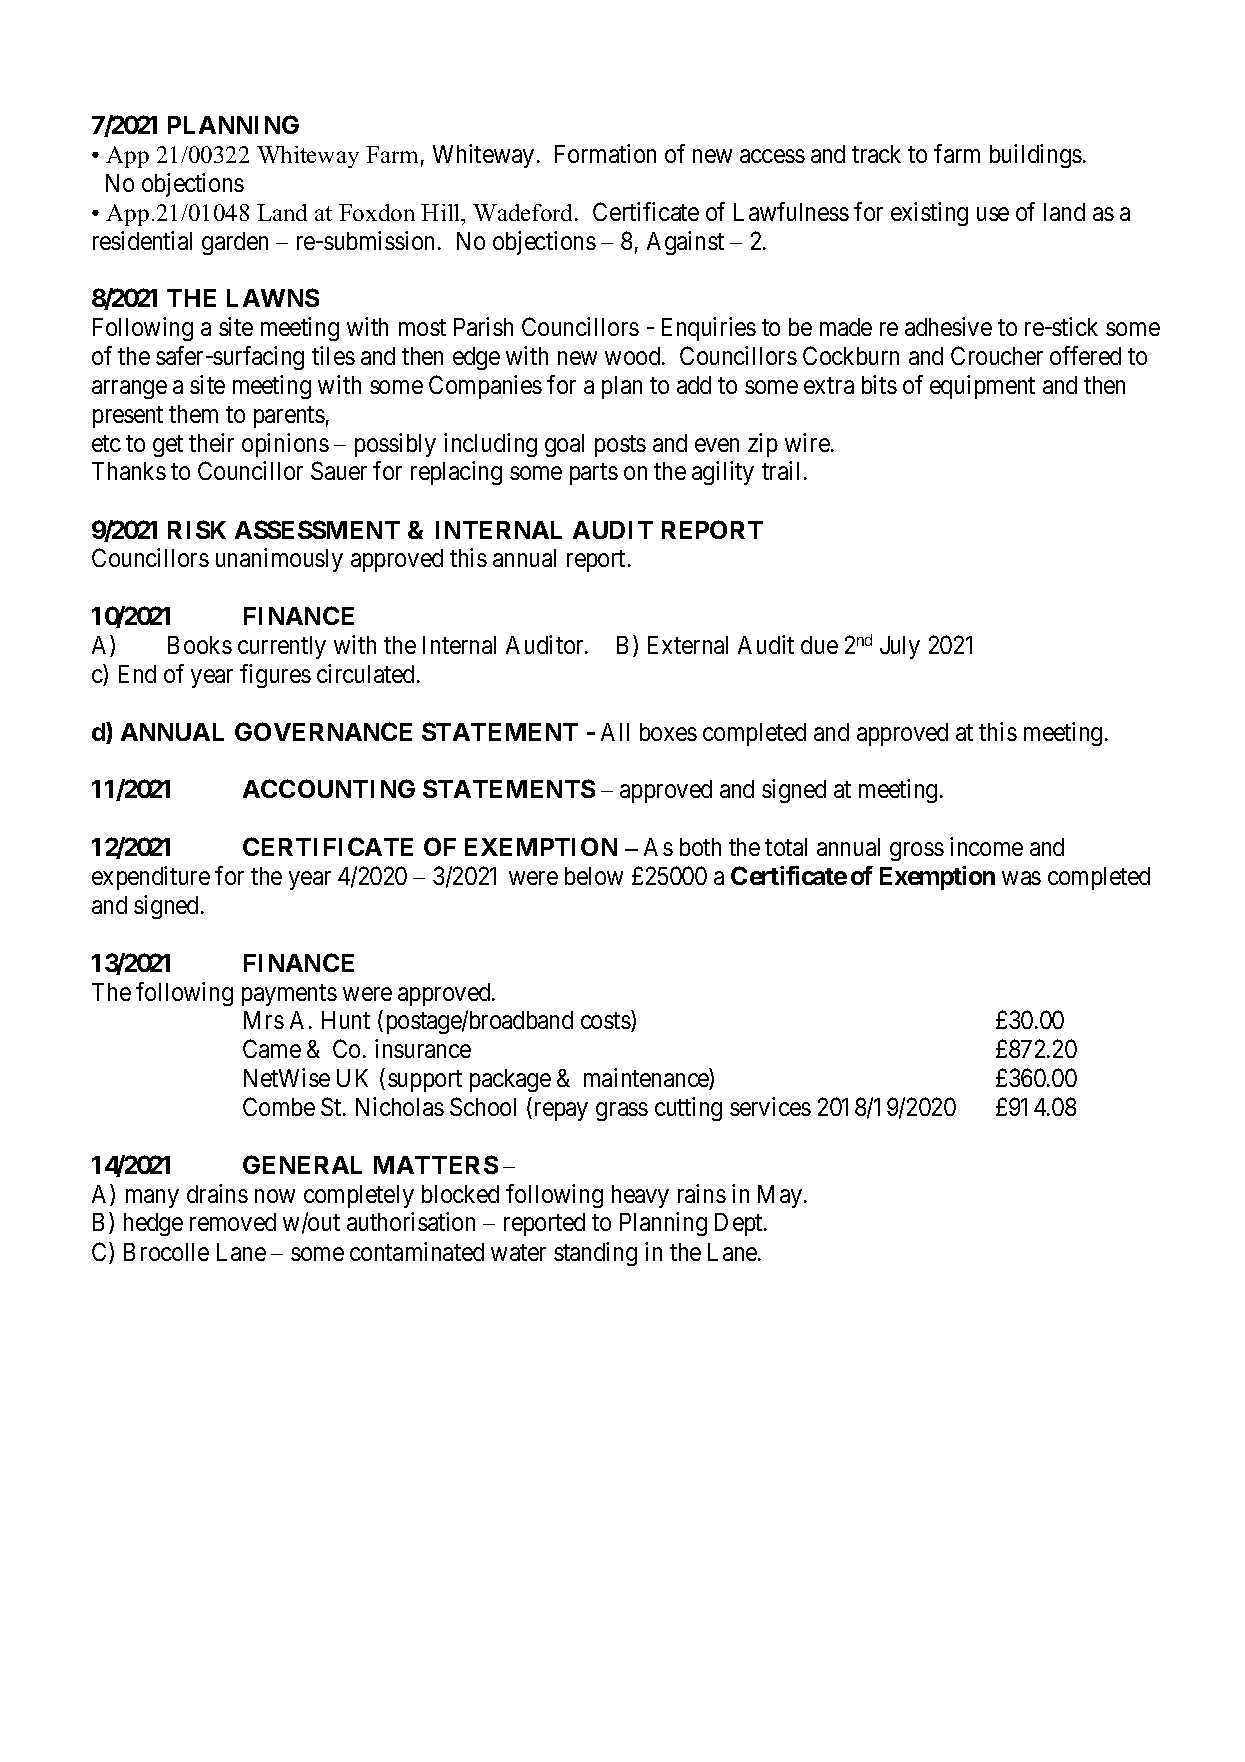 The width and height of the screenshot is (1245, 1762). What do you see at coordinates (993, 214) in the screenshot?
I see `use` at bounding box center [993, 214].
